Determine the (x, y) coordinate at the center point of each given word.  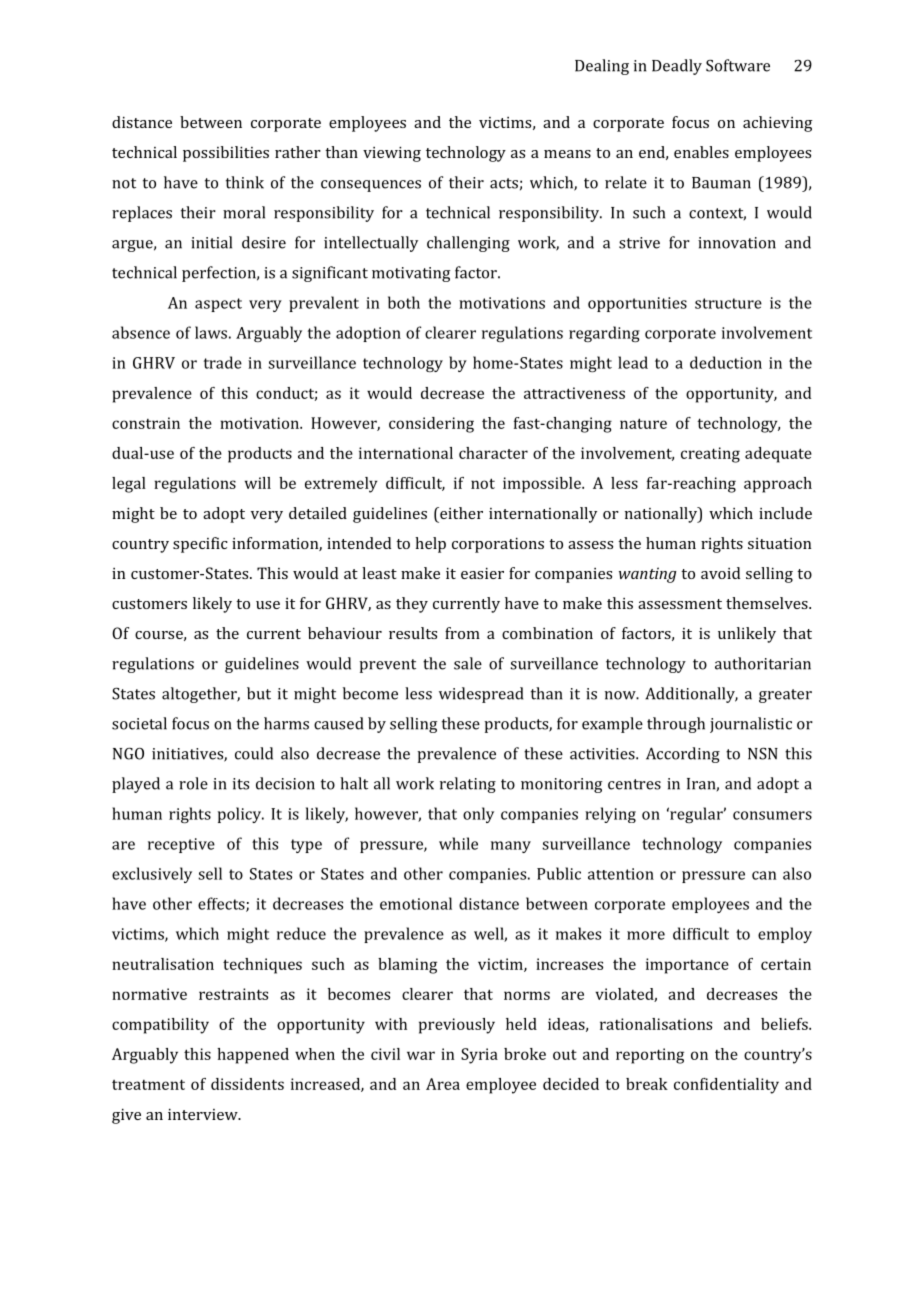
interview (204, 1114)
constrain (146, 423)
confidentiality (726, 1086)
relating (468, 785)
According (683, 755)
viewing (392, 154)
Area (443, 1084)
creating (710, 455)
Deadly (677, 67)
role (193, 783)
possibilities (226, 154)
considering (431, 425)
